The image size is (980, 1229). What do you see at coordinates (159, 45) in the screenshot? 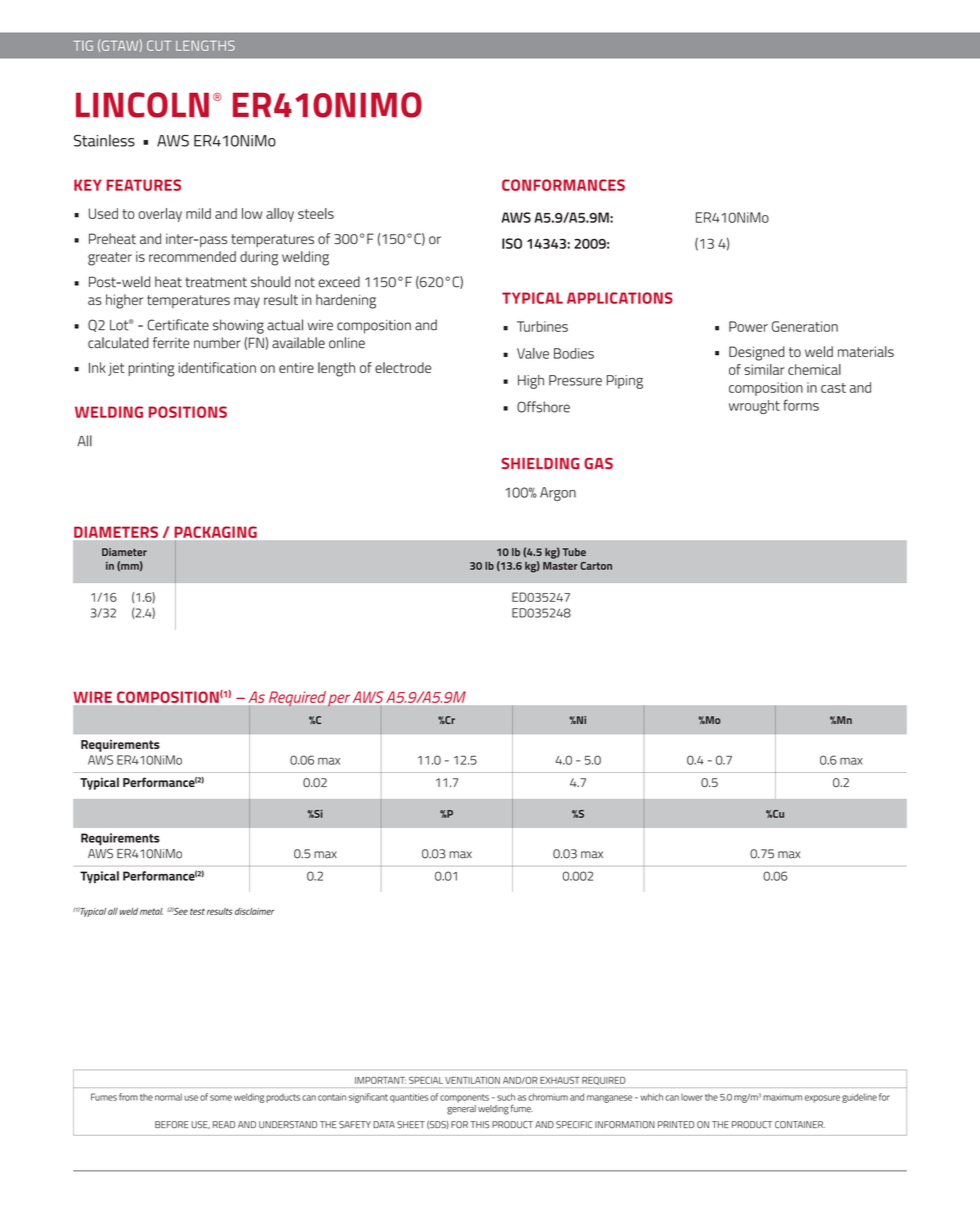
I see `CUT` at bounding box center [159, 45].
